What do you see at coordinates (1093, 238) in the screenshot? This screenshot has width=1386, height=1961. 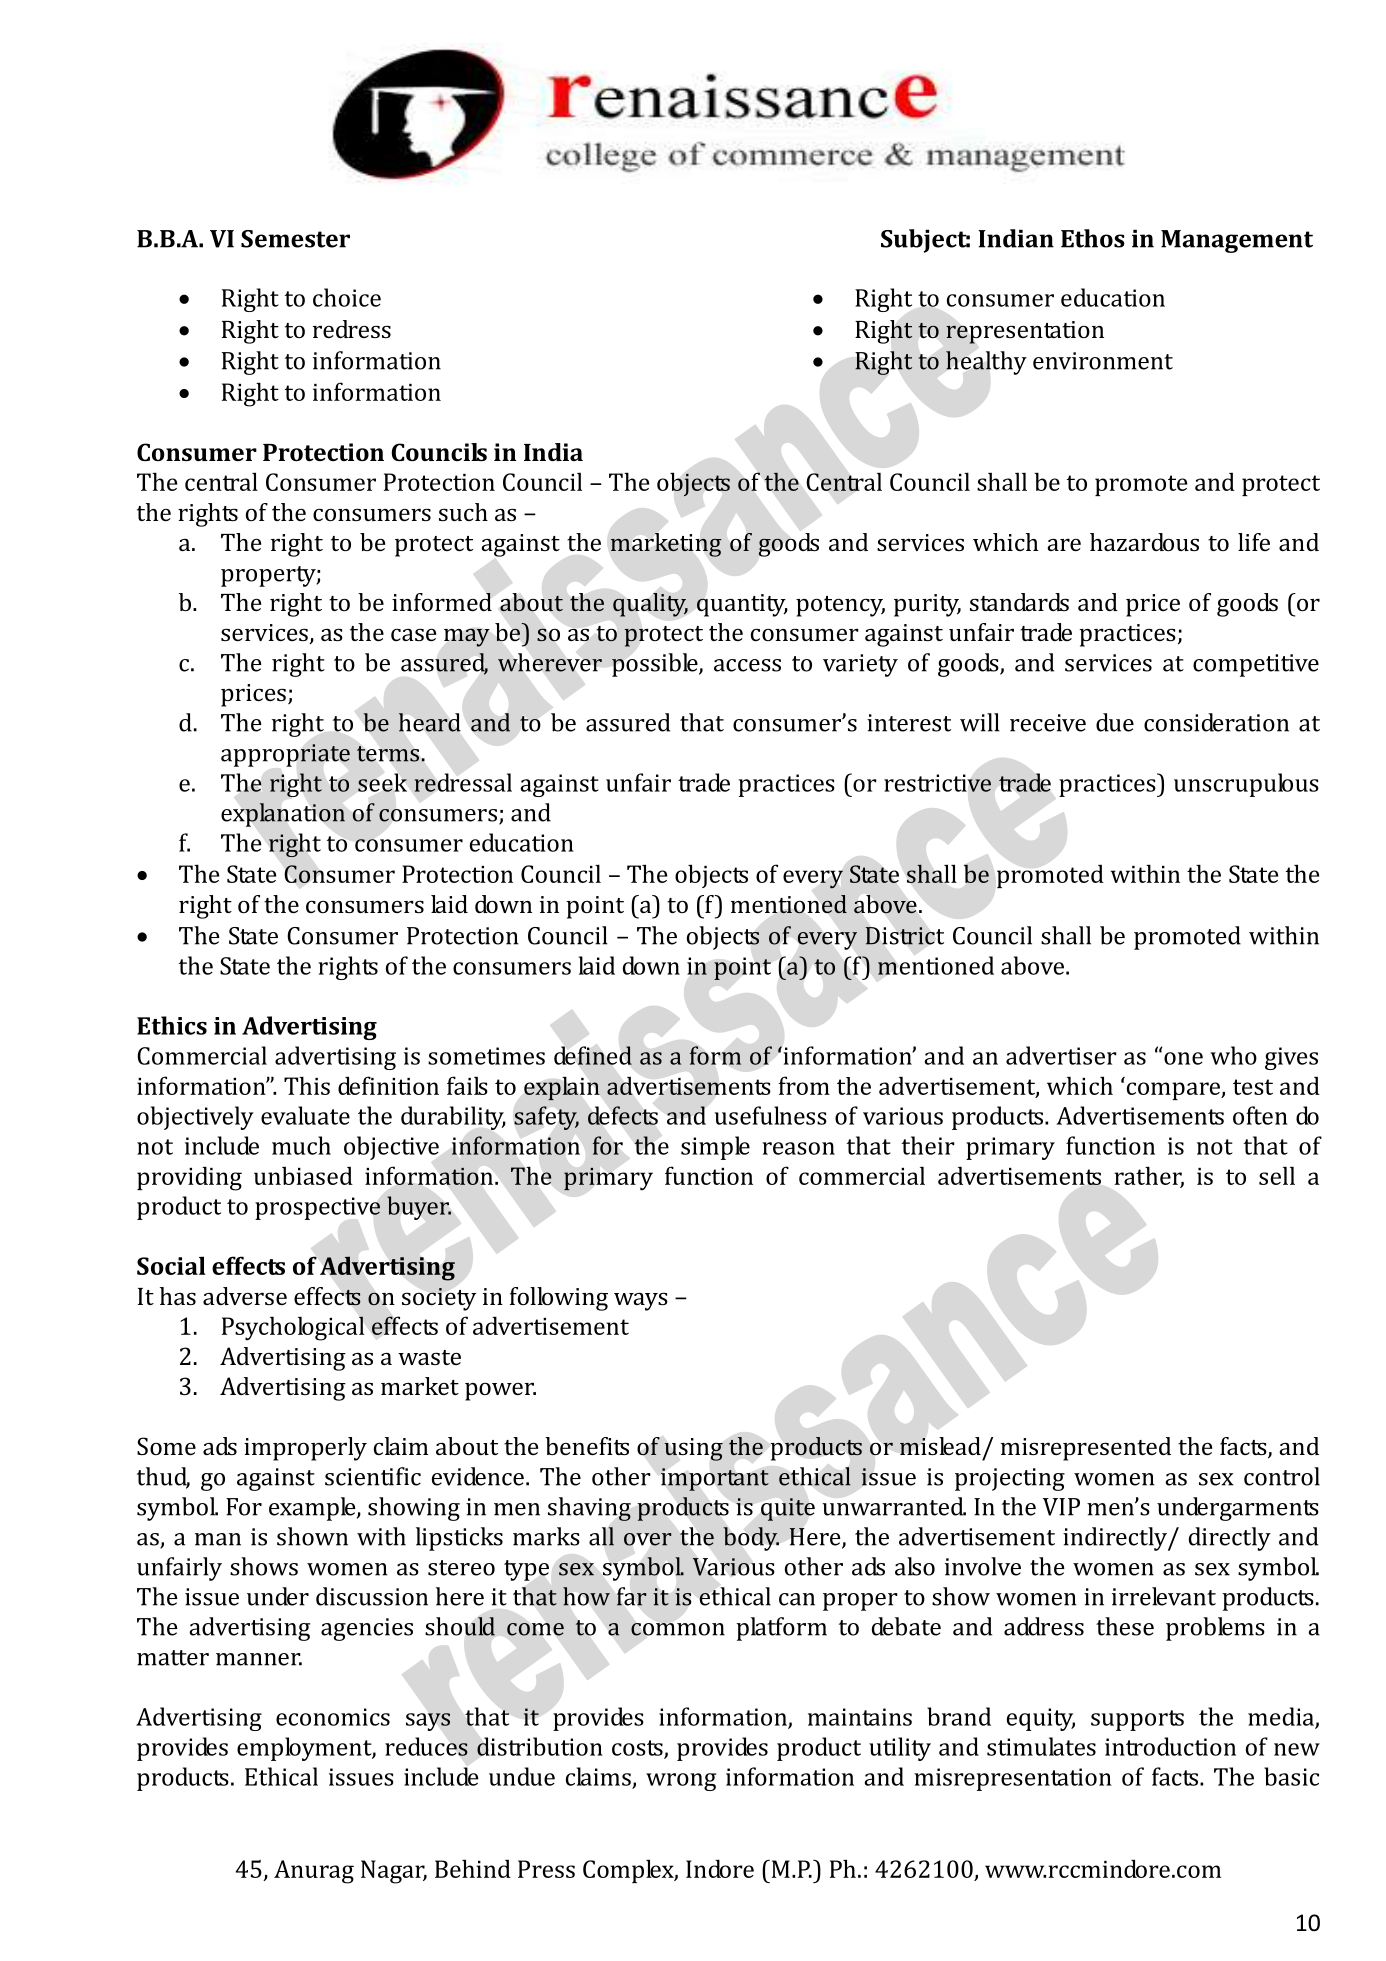 I see `Ethos` at bounding box center [1093, 238].
